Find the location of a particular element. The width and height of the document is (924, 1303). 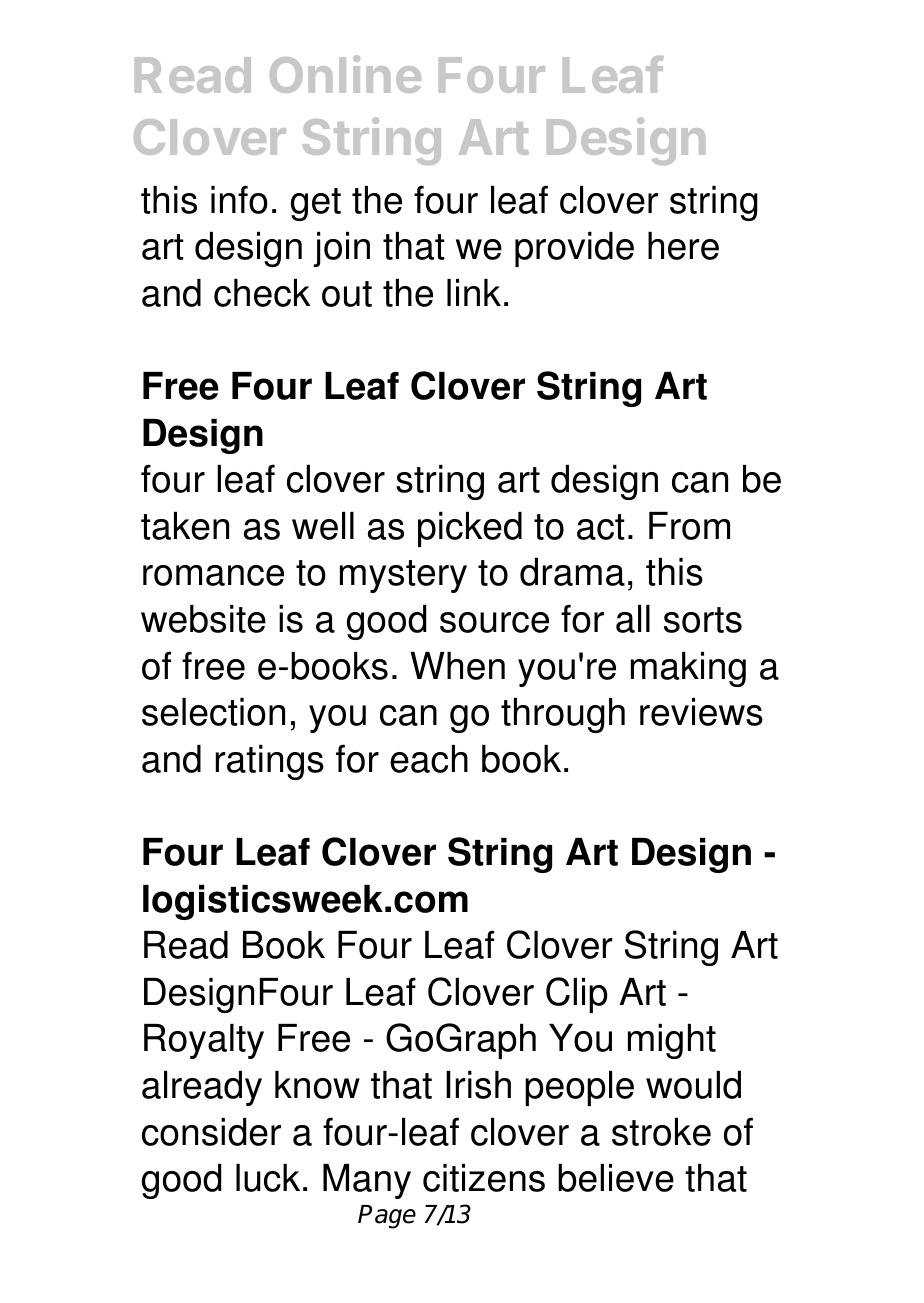

all is located at coordinates (633, 619).
